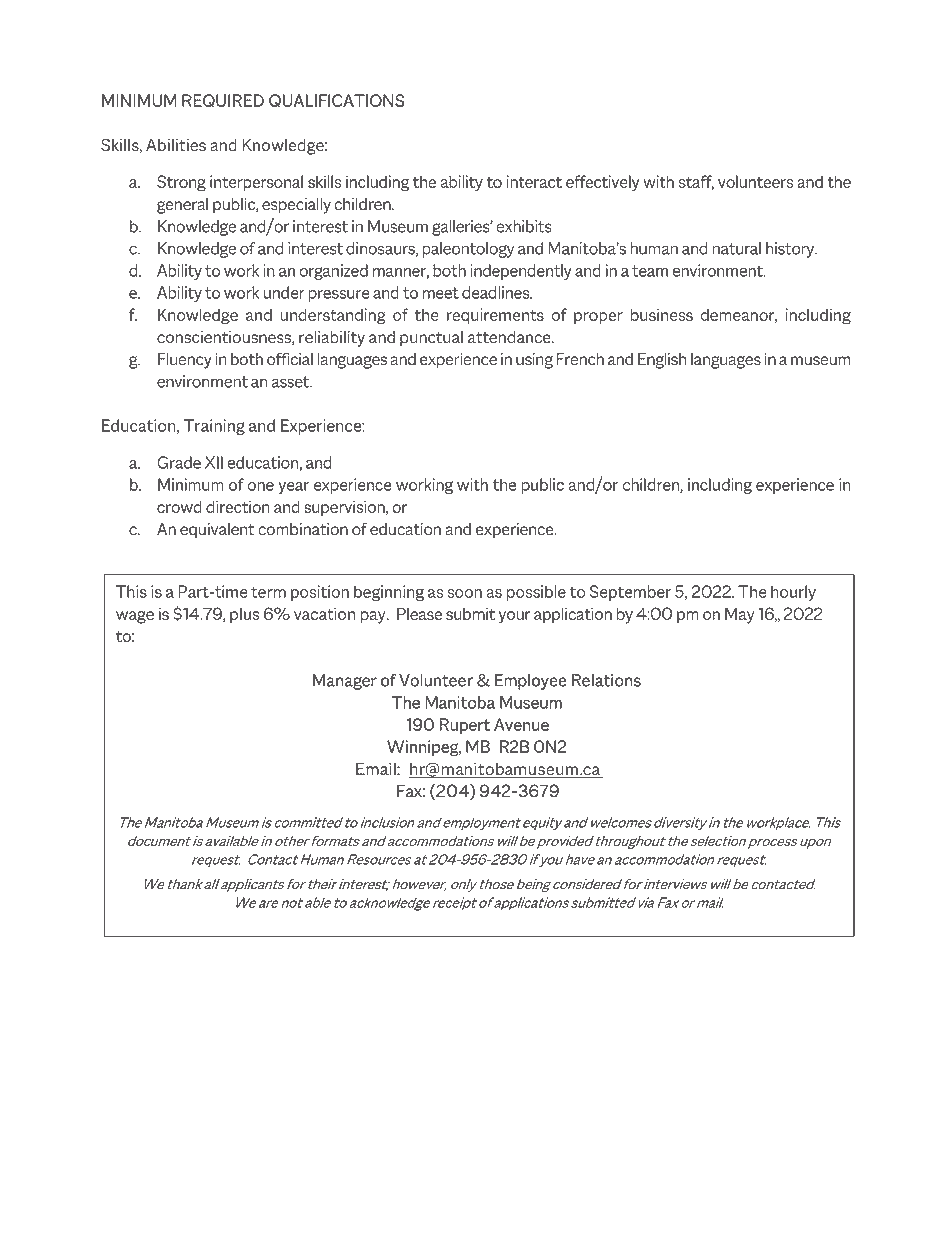  What do you see at coordinates (662, 314) in the screenshot?
I see `business` at bounding box center [662, 314].
